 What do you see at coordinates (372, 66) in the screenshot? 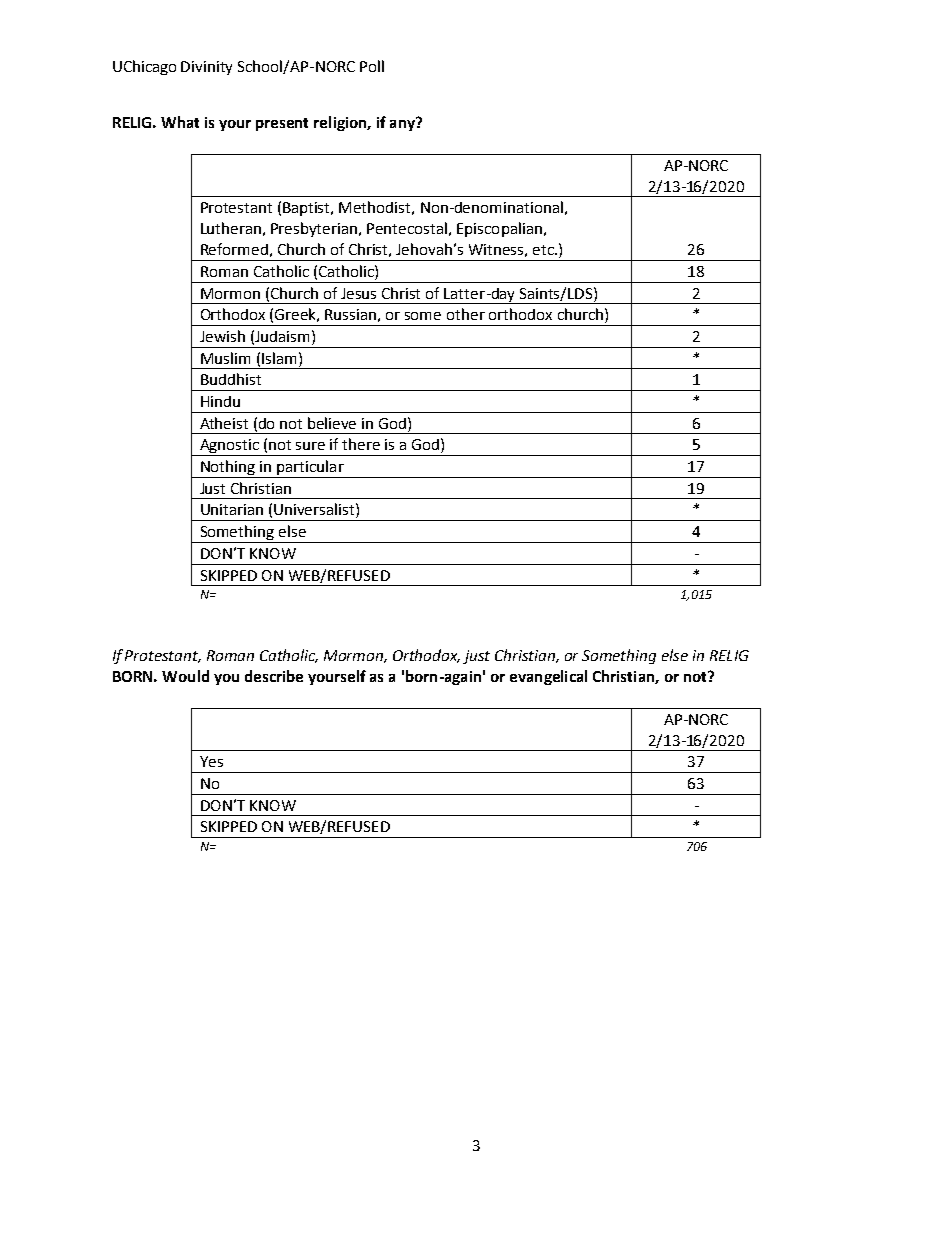
I see `Poll` at bounding box center [372, 66].
